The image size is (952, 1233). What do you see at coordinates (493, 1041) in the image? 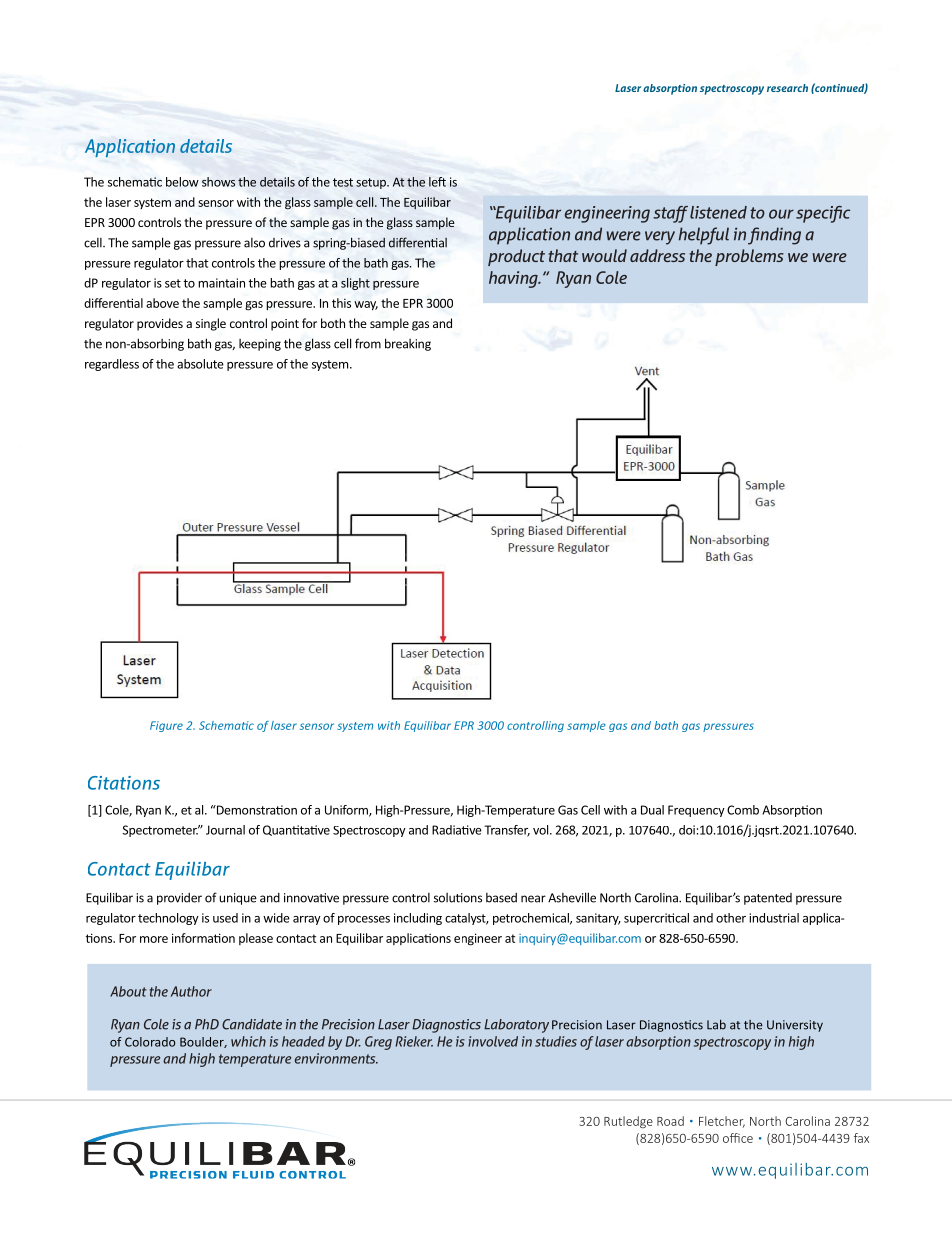
I see `involved` at bounding box center [493, 1041].
